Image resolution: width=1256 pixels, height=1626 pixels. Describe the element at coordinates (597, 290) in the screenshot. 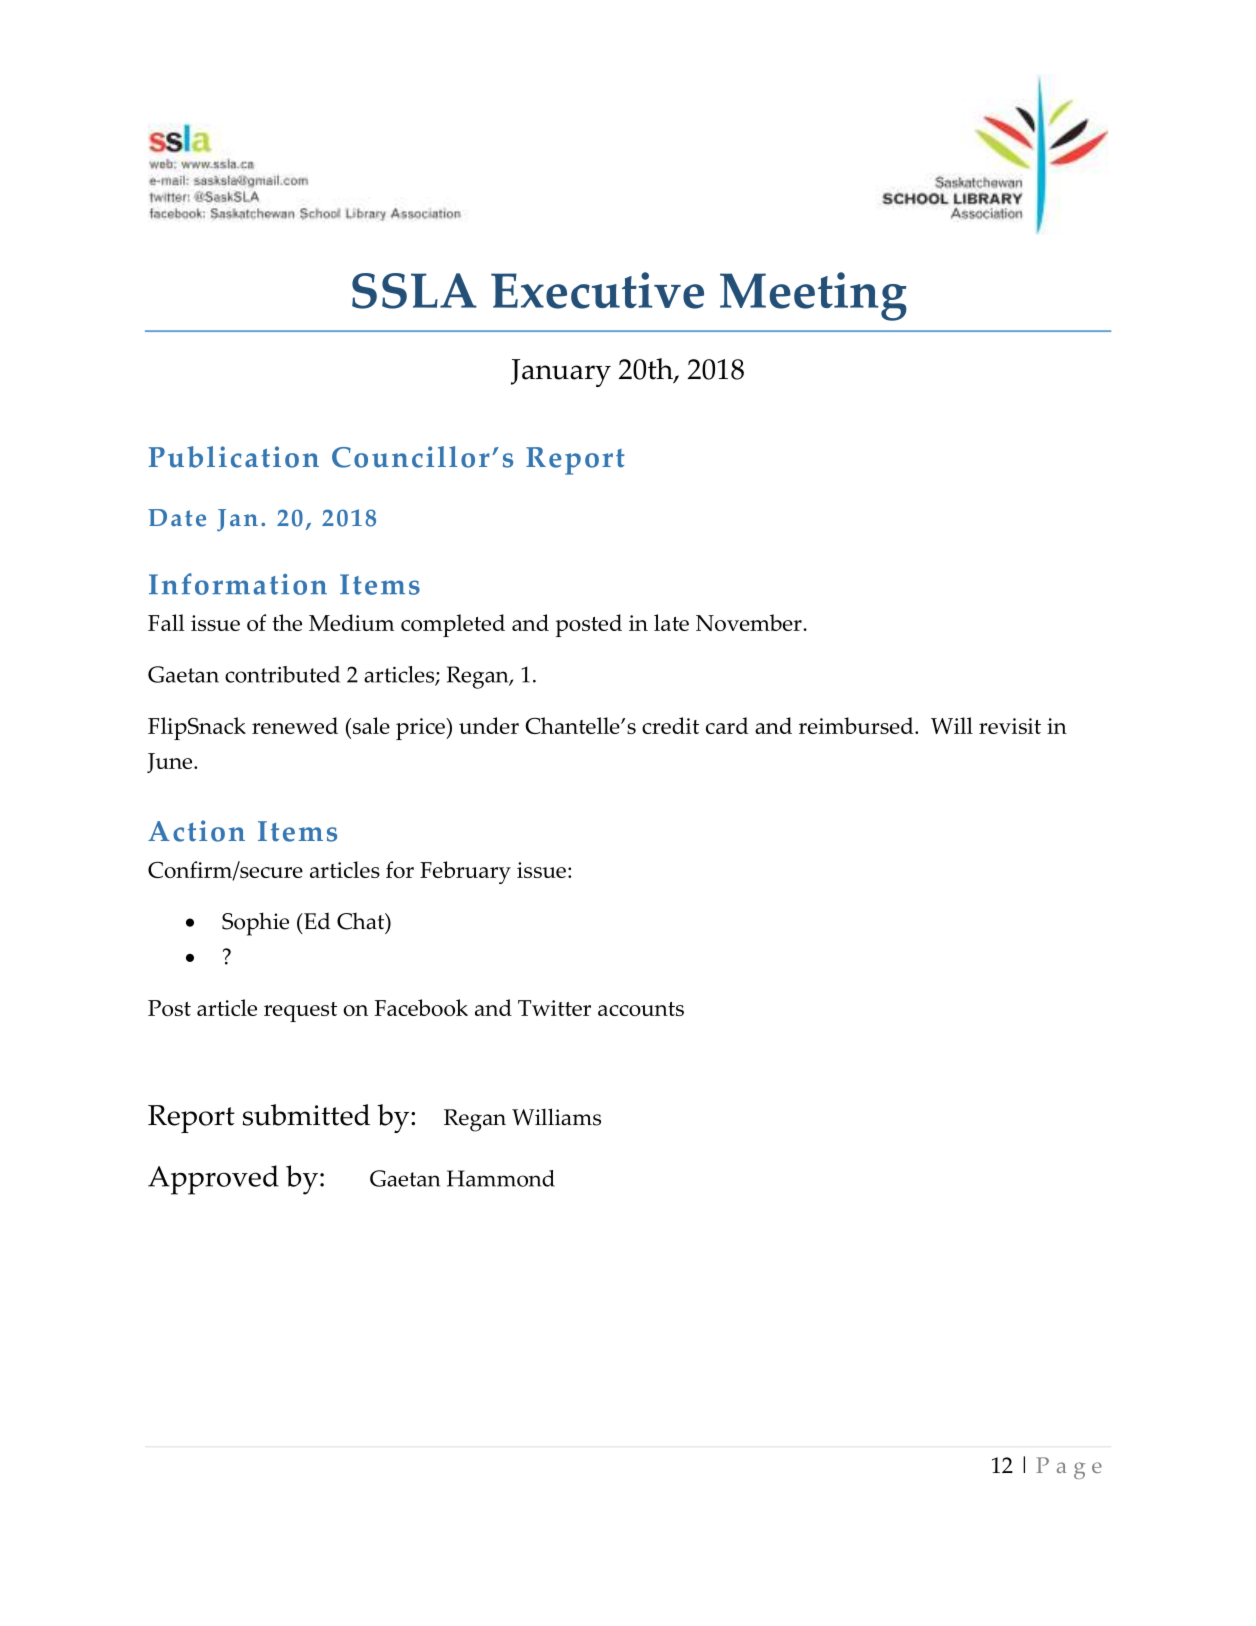

I see `Executive` at that location.
